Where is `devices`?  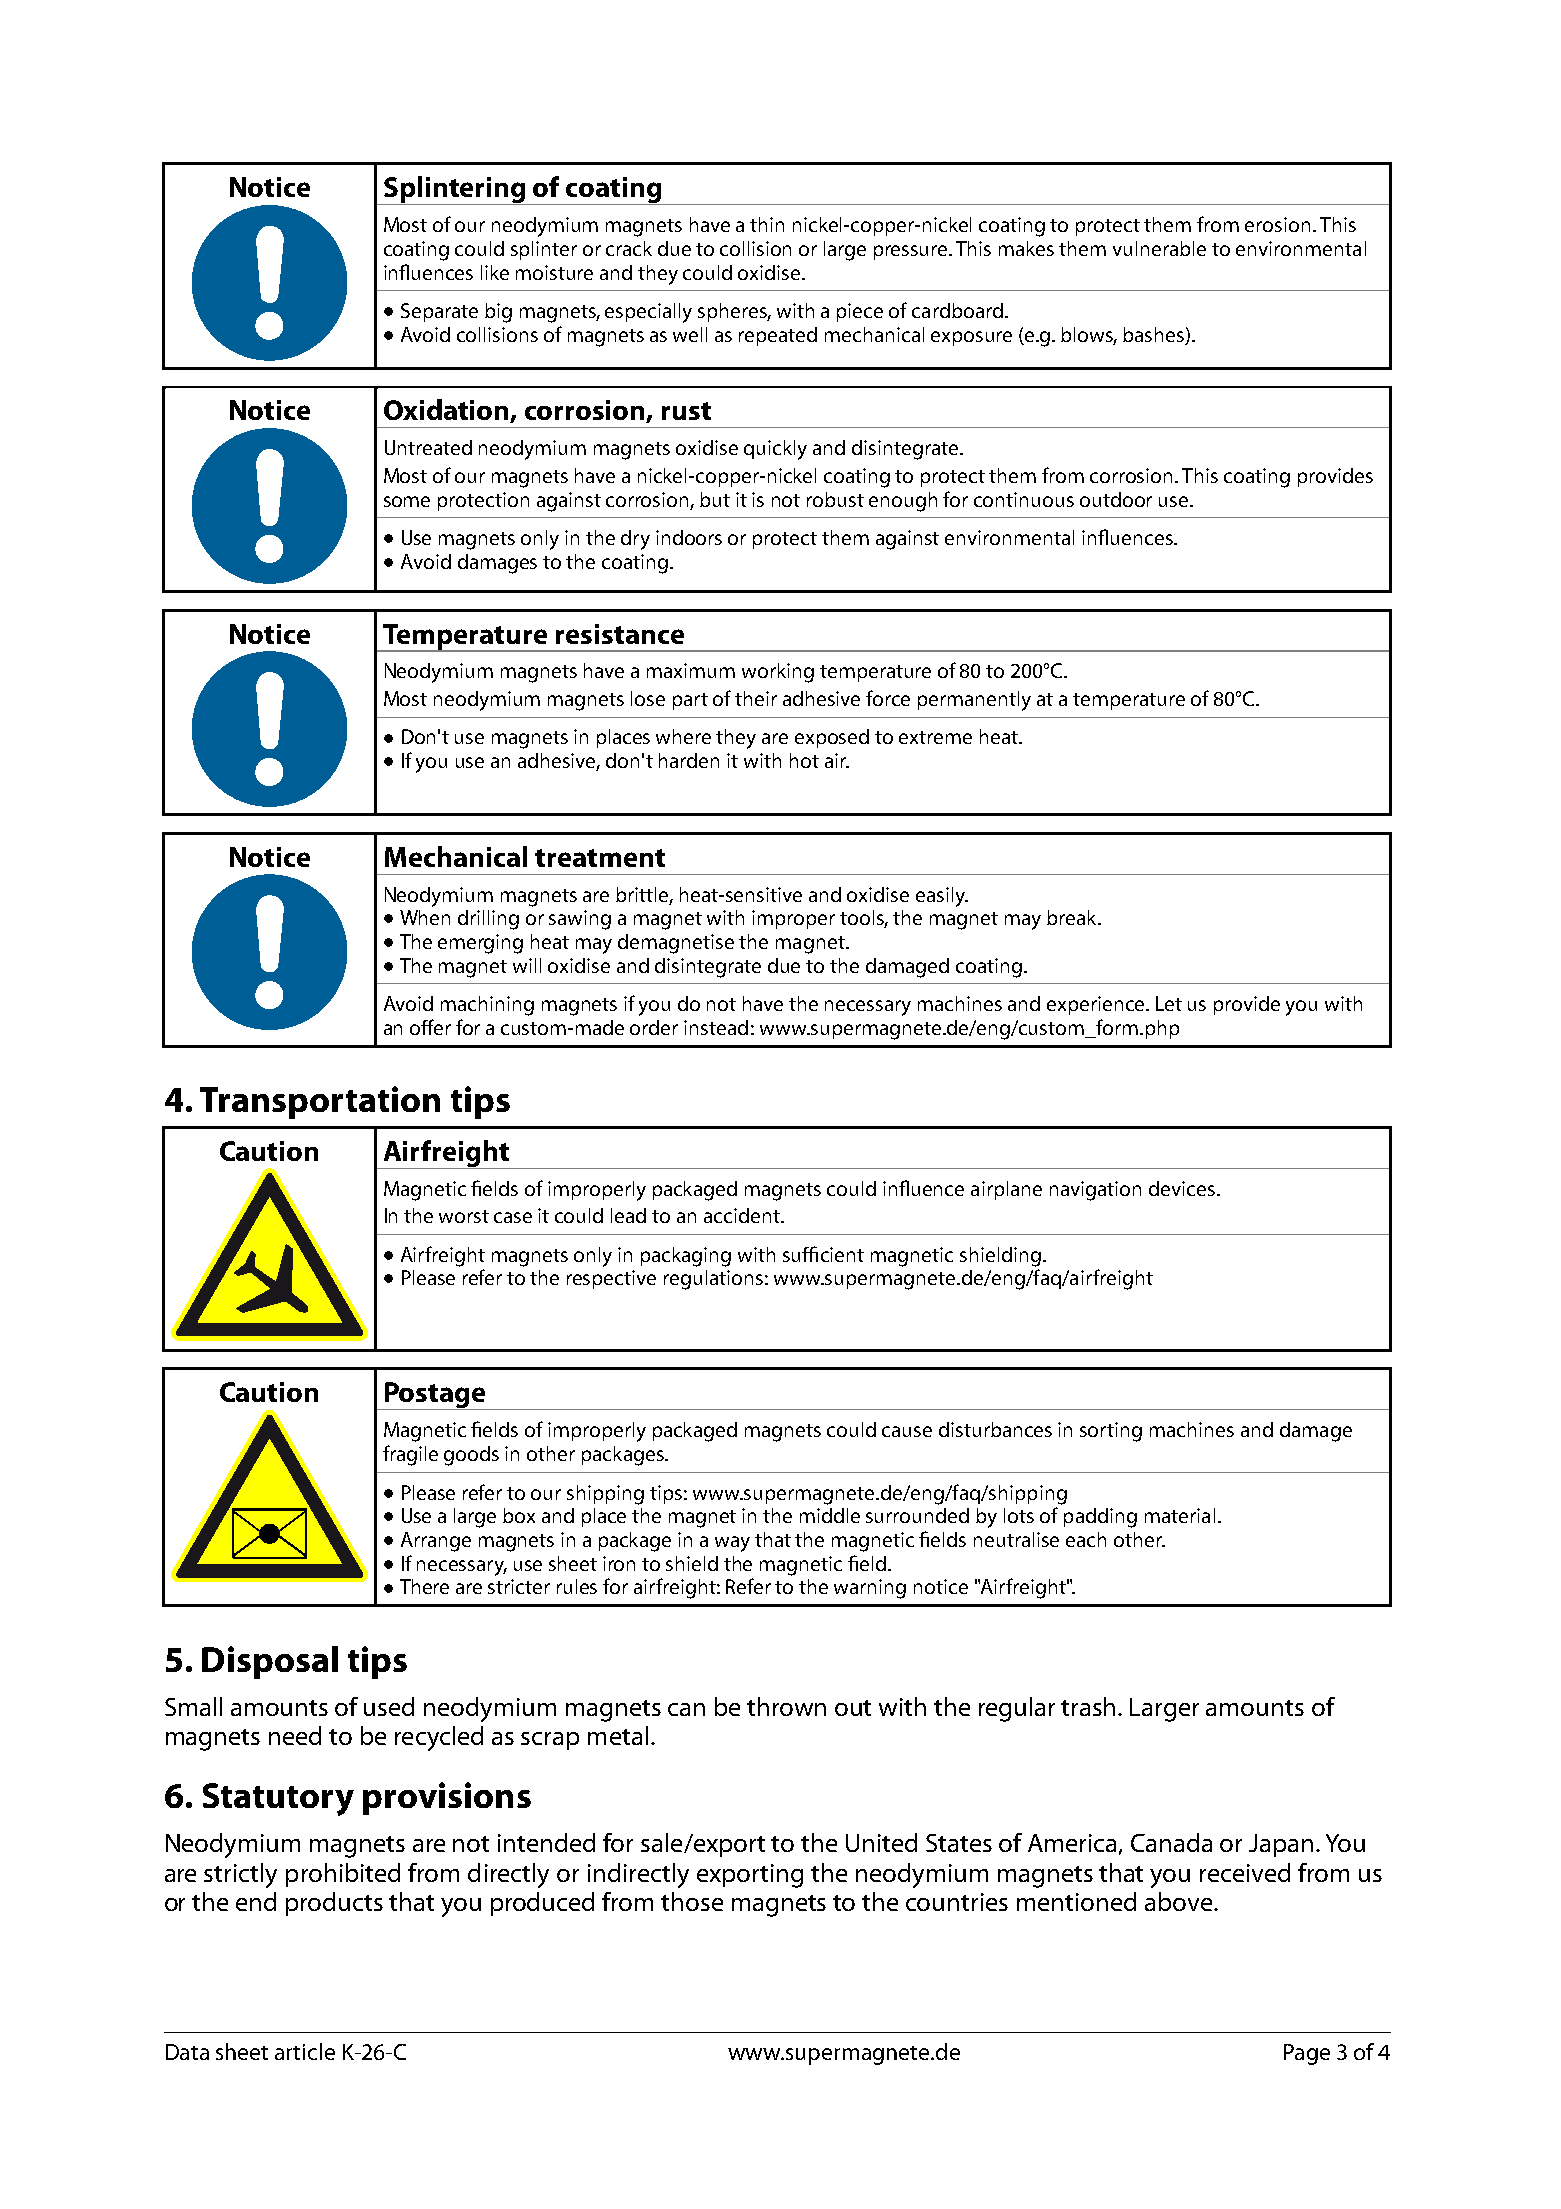
devices is located at coordinates (1182, 1188).
